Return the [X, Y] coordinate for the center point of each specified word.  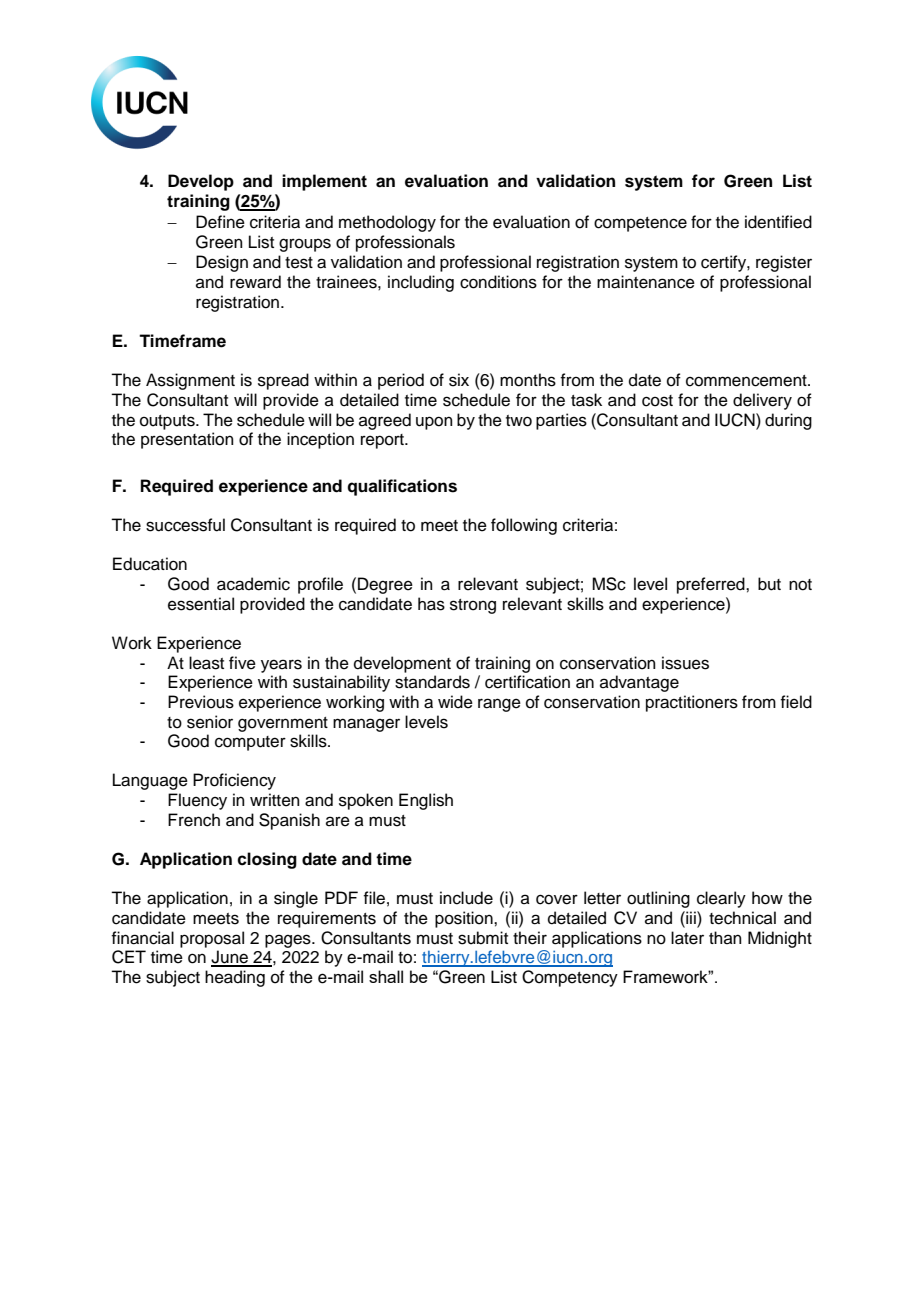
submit [483, 938]
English [426, 801]
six [459, 380]
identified [778, 222]
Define [220, 222]
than [725, 937]
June [230, 958]
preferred [712, 585]
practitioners [692, 703]
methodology [387, 223]
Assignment [190, 381]
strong [473, 606]
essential [201, 604]
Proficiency [234, 781]
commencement [747, 381]
